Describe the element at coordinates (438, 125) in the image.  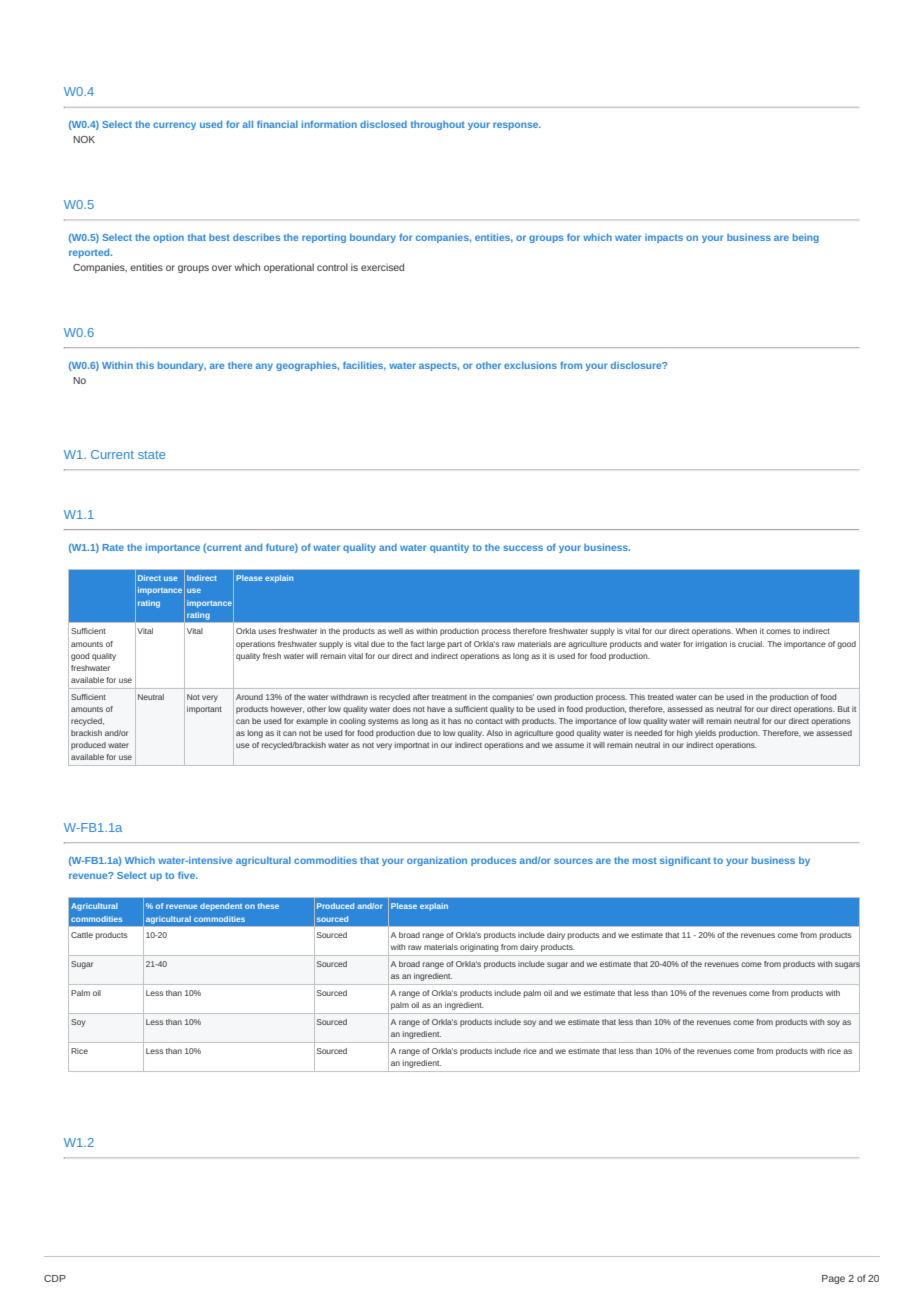
I see `throughout` at that location.
